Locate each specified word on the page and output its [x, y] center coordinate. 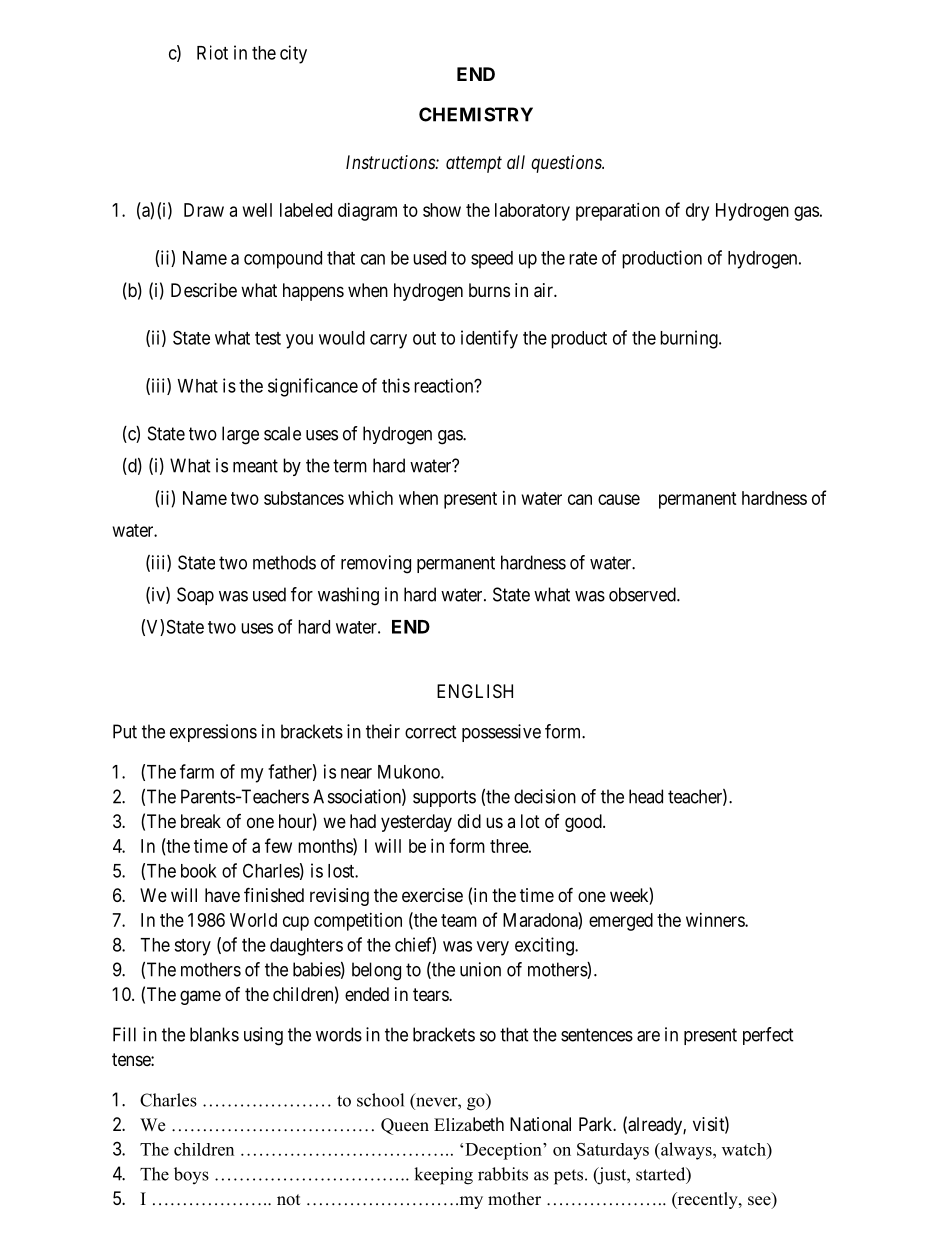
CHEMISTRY [476, 114]
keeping [443, 1176]
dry [697, 212]
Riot [212, 52]
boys [191, 1175]
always [686, 1151]
